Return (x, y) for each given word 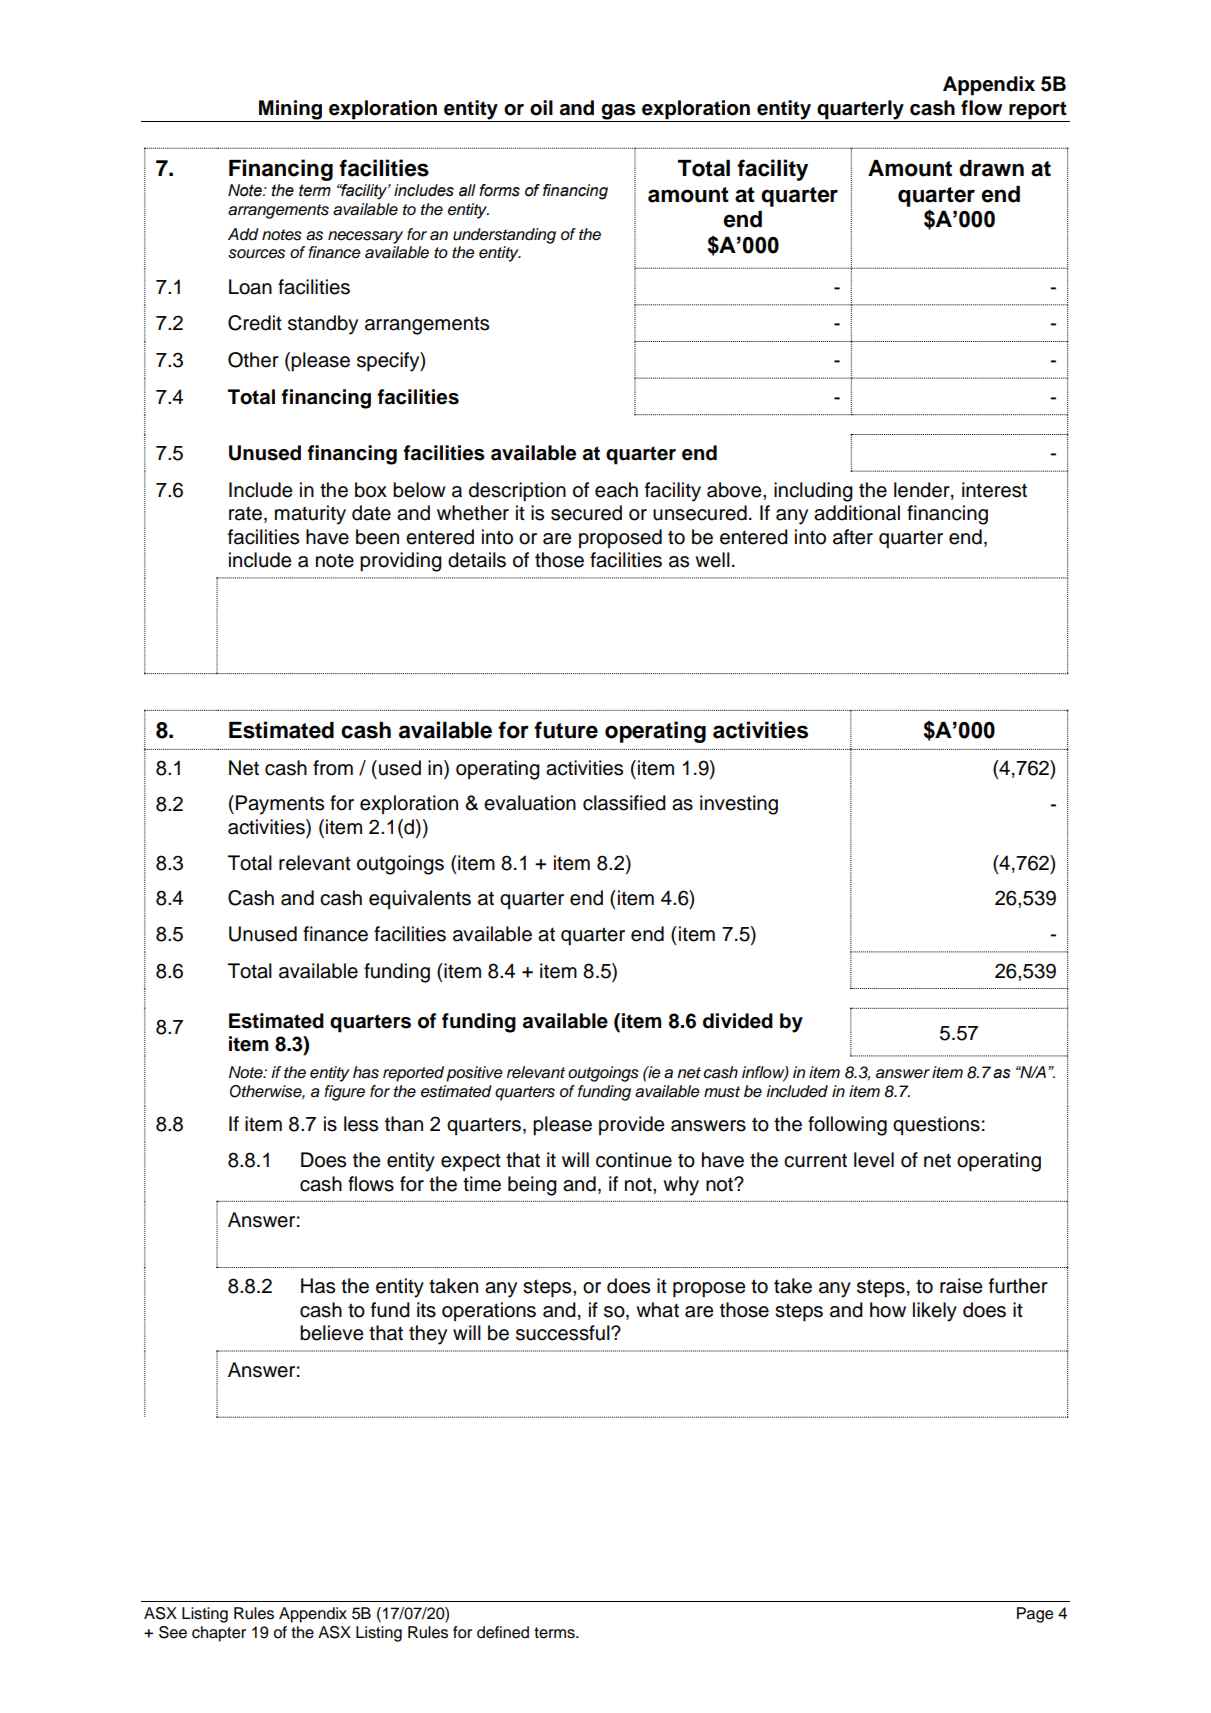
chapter (219, 1634)
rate (245, 513)
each (616, 490)
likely (935, 1312)
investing (739, 805)
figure (344, 1093)
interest (994, 490)
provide (631, 1126)
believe (331, 1333)
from (333, 768)
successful (564, 1333)
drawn (991, 168)
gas (618, 112)
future (566, 730)
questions (936, 1126)
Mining (290, 110)
